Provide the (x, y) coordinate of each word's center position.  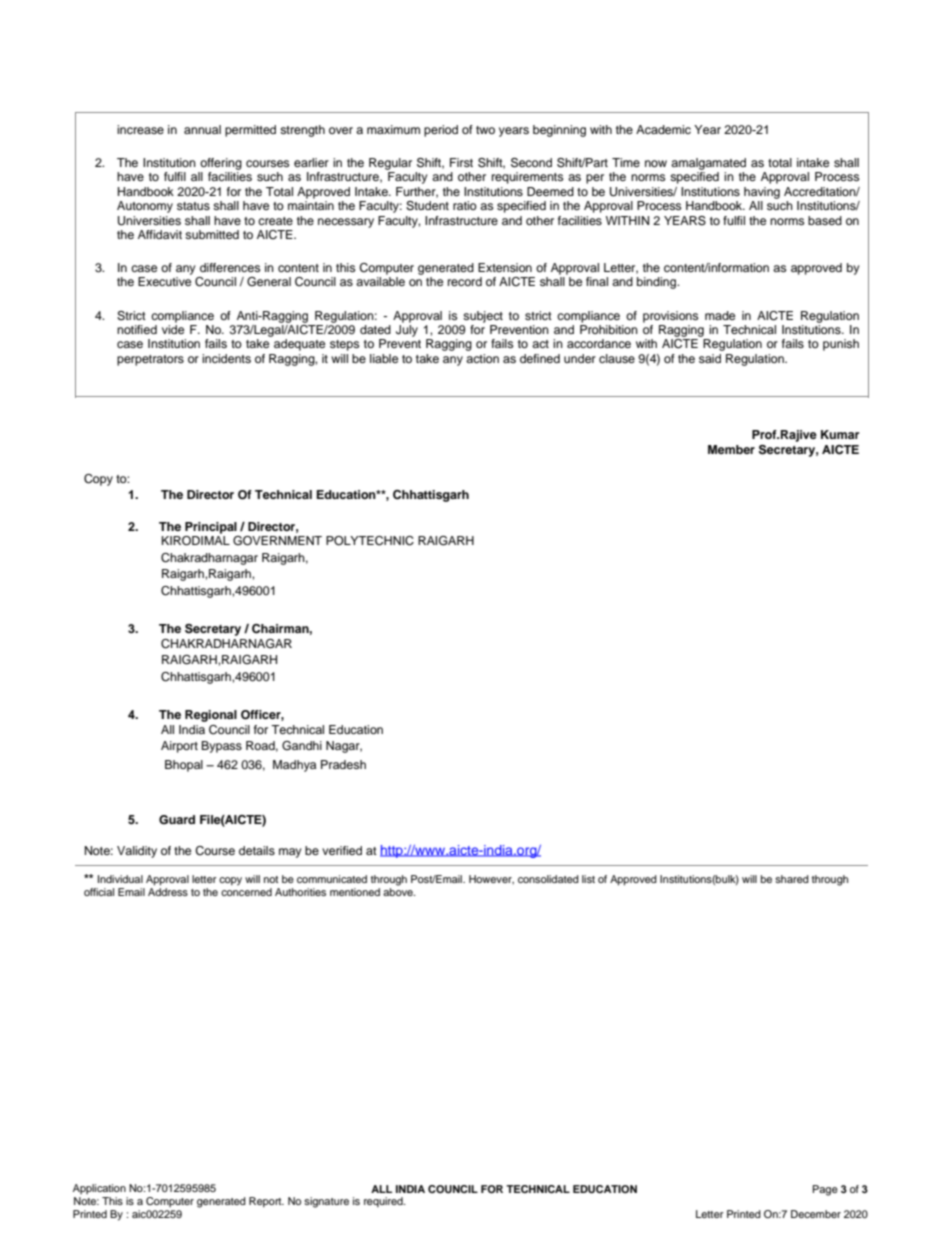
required (384, 1202)
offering (221, 164)
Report (266, 1202)
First (461, 162)
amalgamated (708, 164)
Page (825, 1190)
